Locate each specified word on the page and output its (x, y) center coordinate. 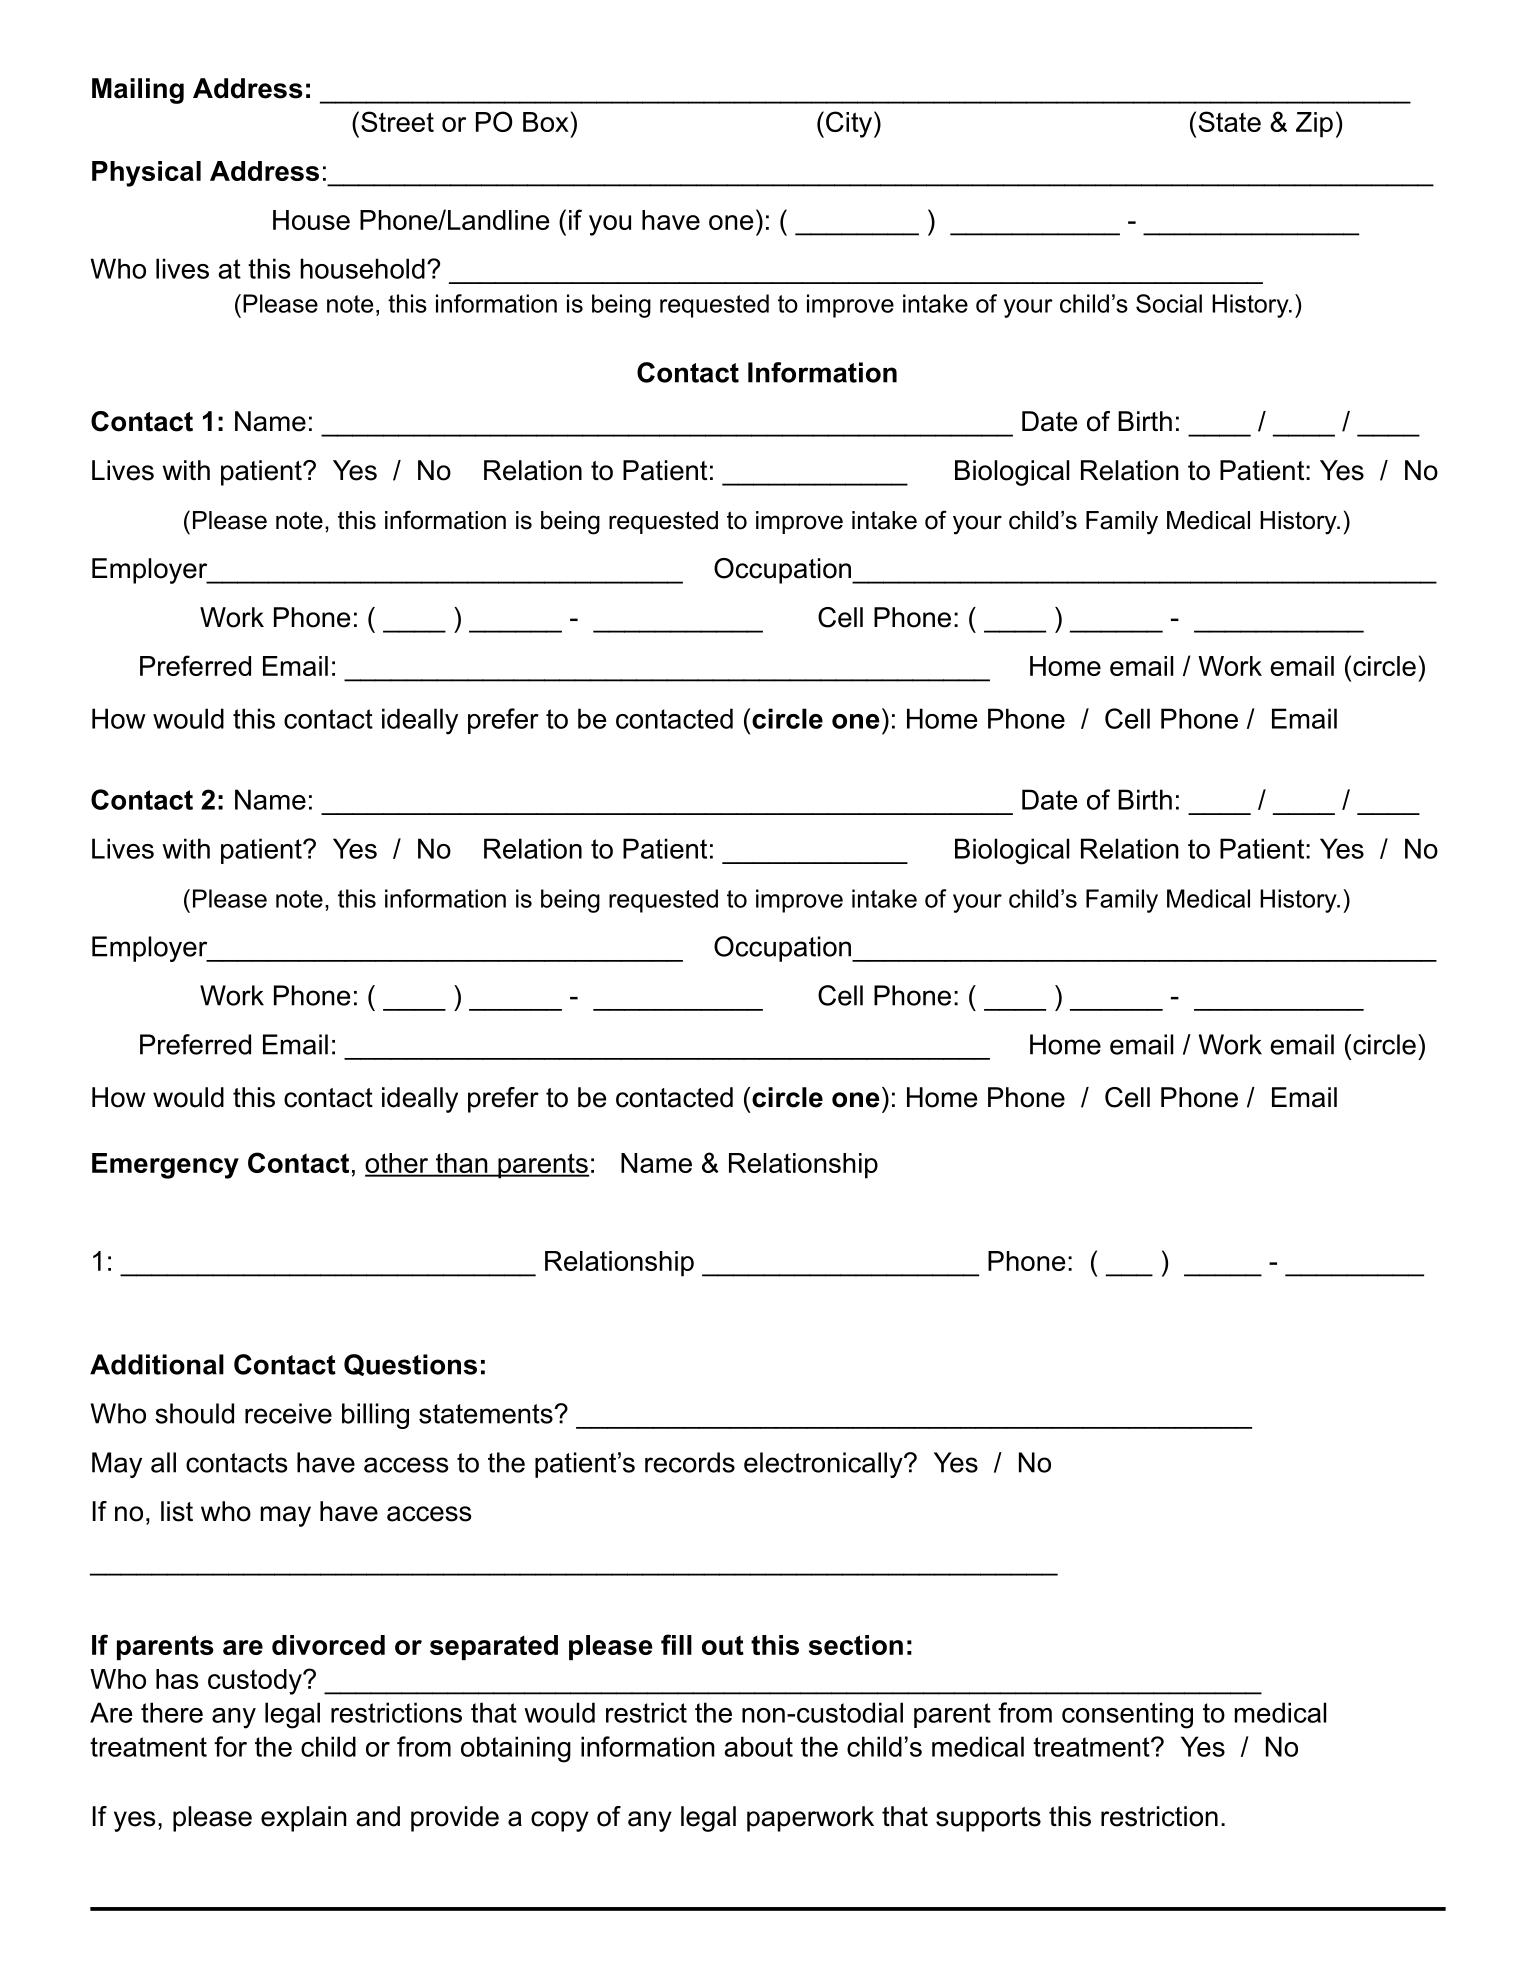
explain (304, 1819)
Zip (1314, 125)
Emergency (165, 1166)
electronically (824, 1465)
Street (397, 121)
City (850, 124)
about (758, 1746)
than (461, 1164)
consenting (1127, 1715)
